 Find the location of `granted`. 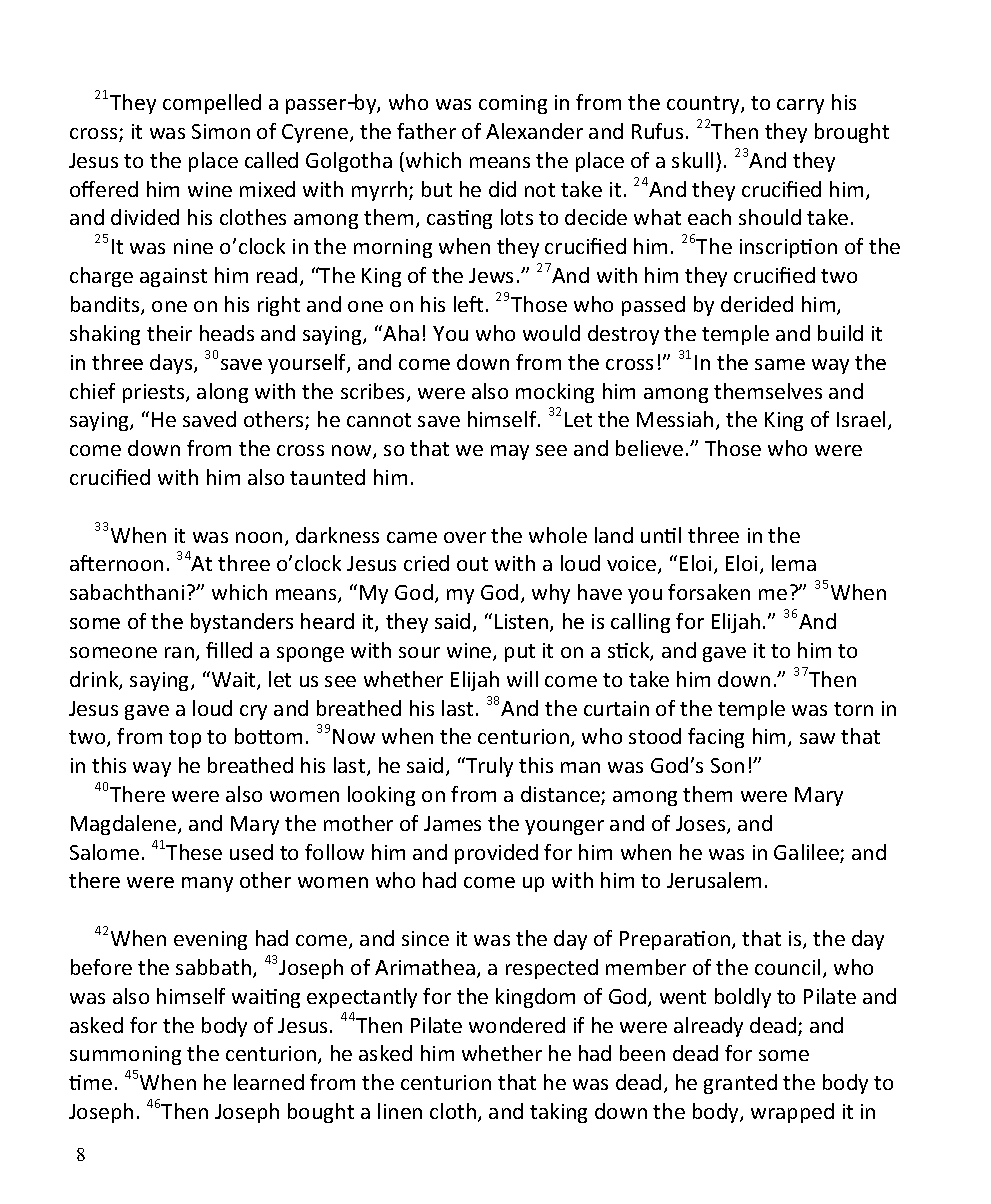

granted is located at coordinates (740, 1084).
